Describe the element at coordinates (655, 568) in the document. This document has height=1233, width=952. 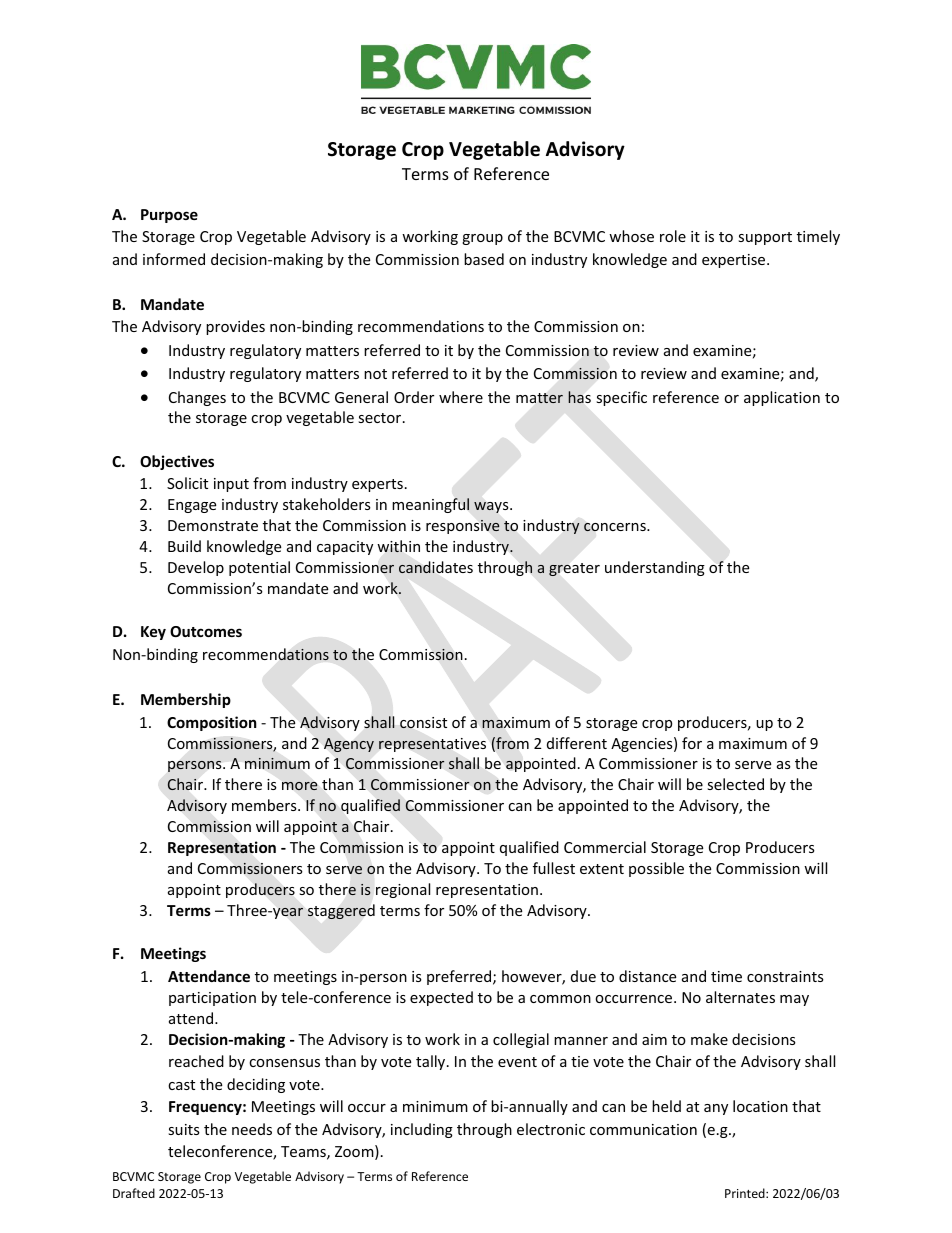
I see `understanding` at that location.
